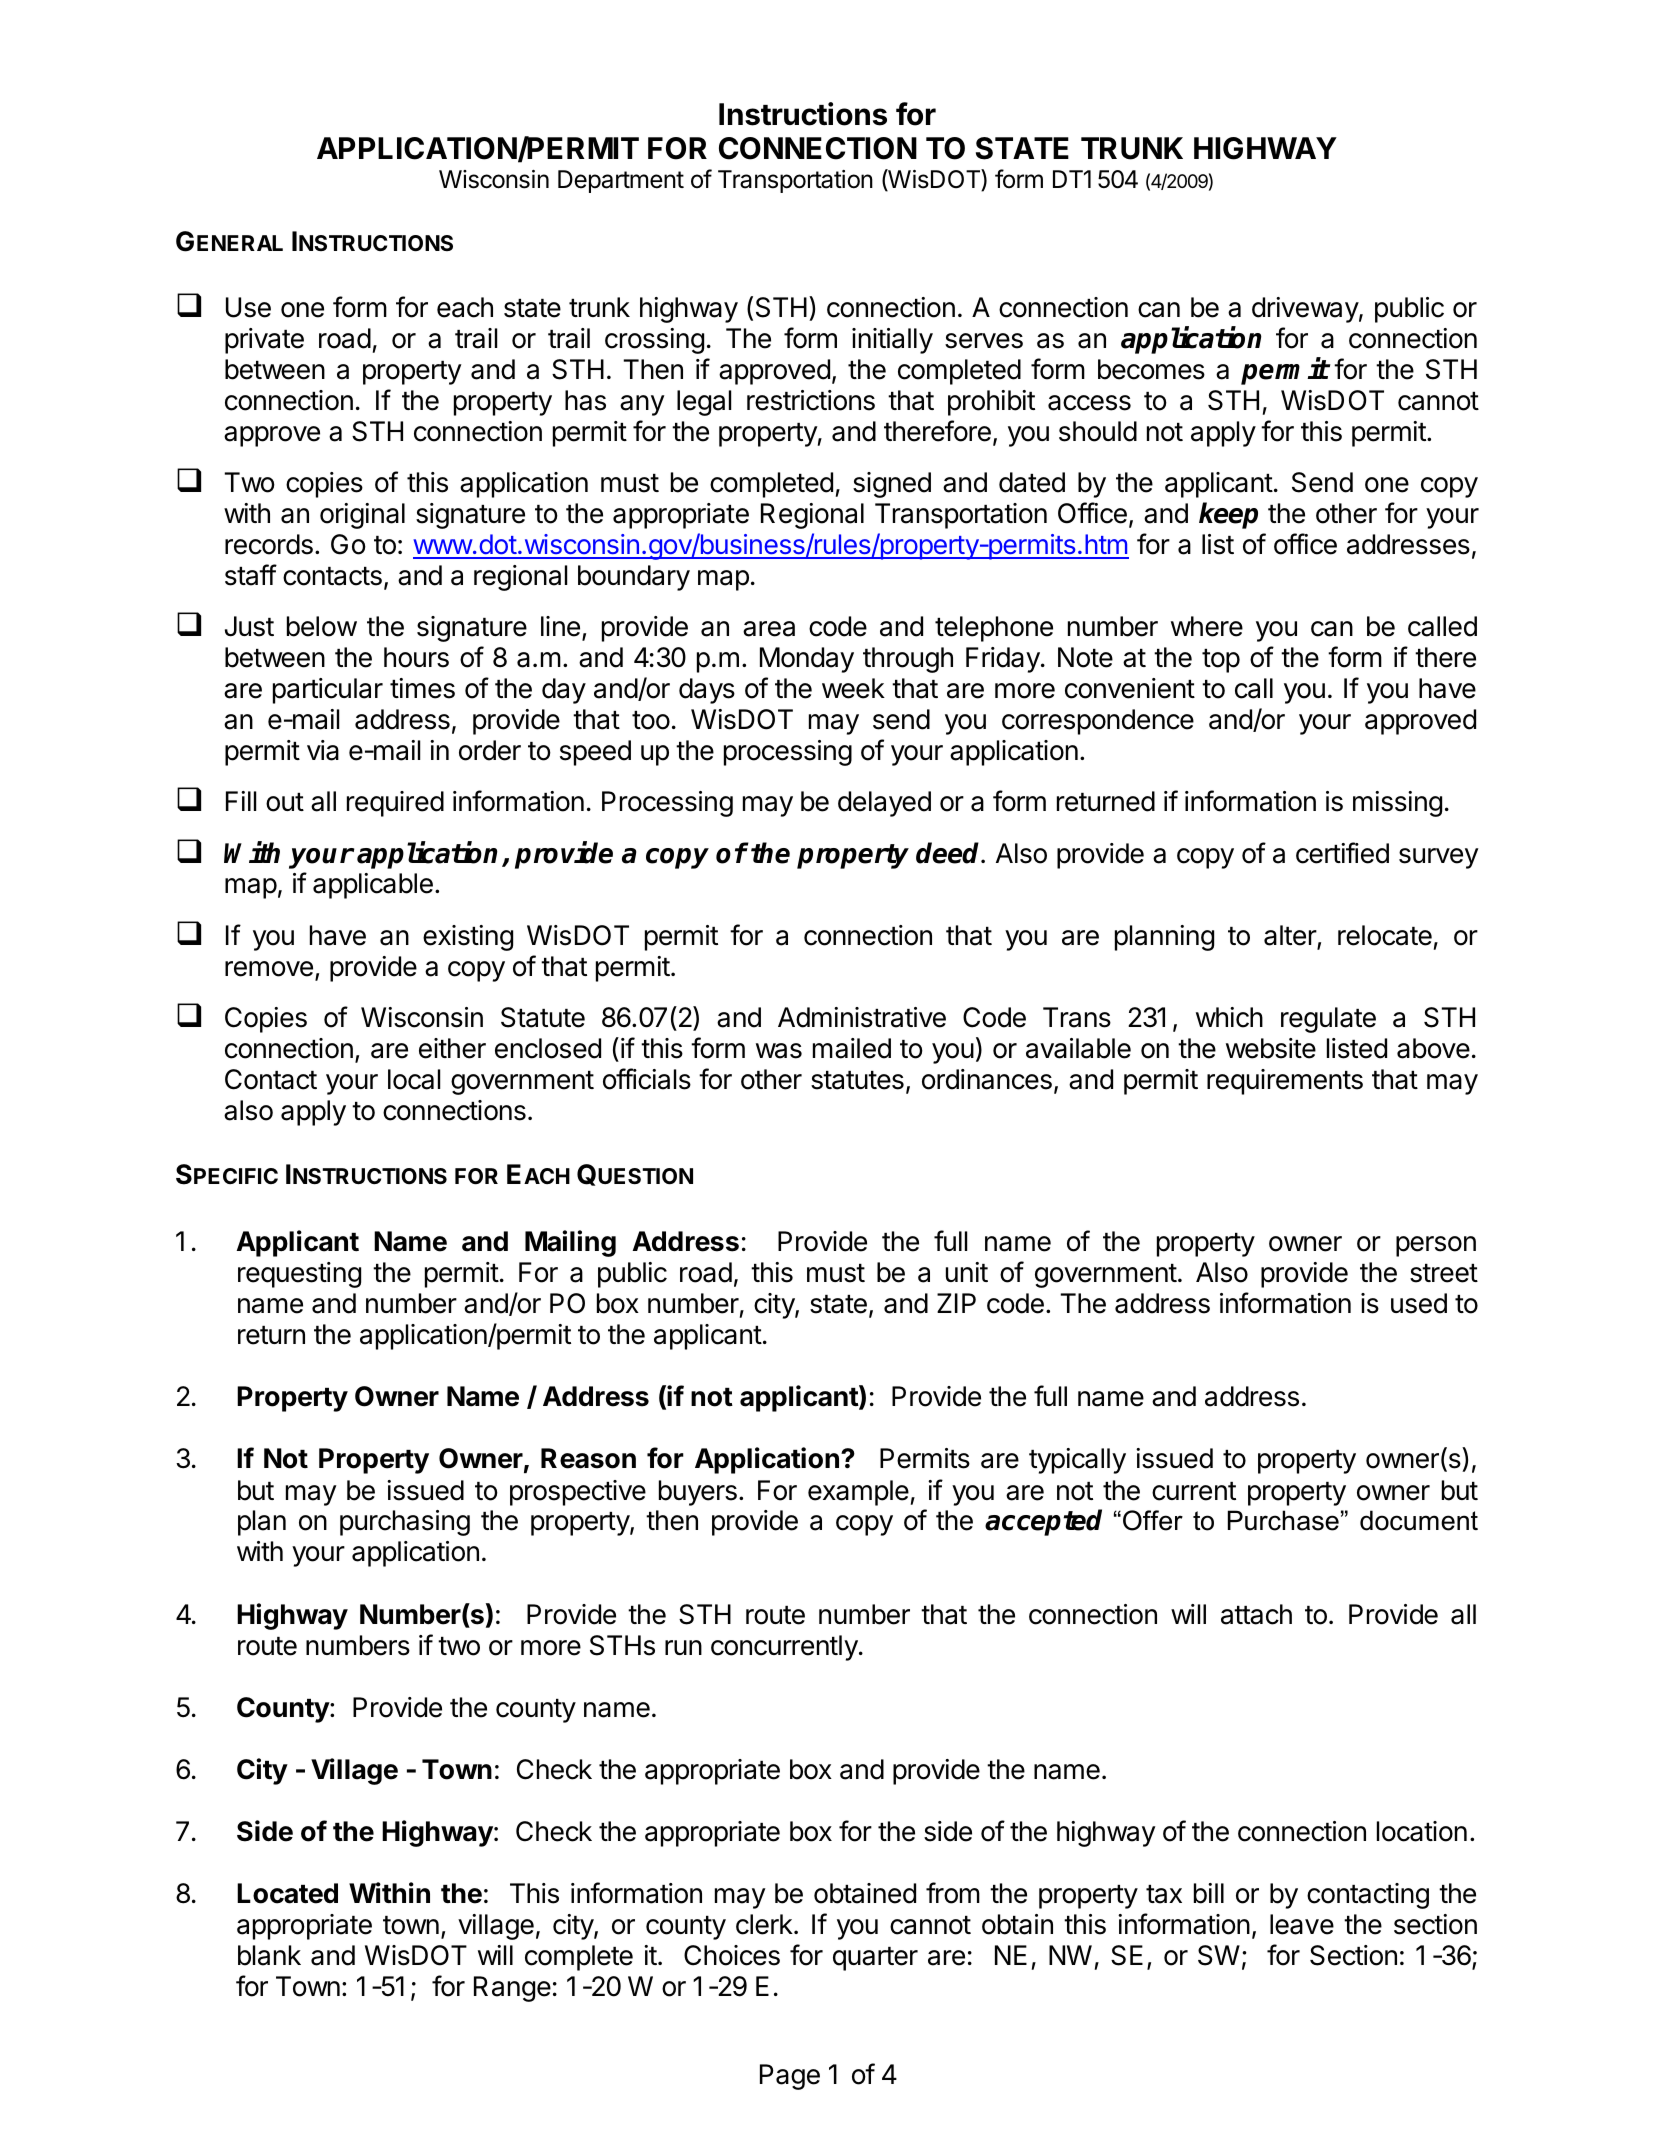 This image has height=2139, width=1653. I want to click on example, so click(858, 1493).
